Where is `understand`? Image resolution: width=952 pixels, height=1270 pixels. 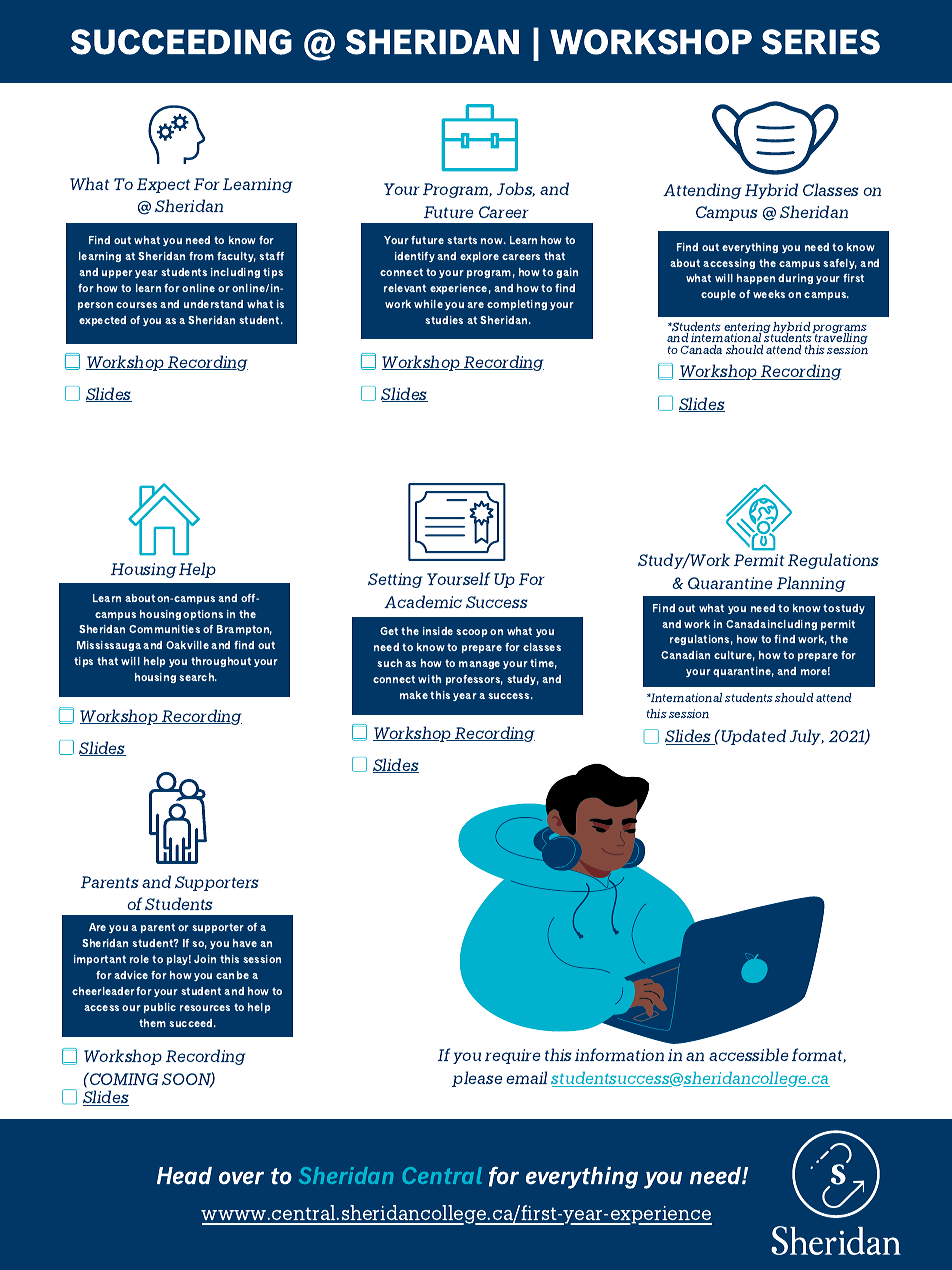 understand is located at coordinates (213, 304).
